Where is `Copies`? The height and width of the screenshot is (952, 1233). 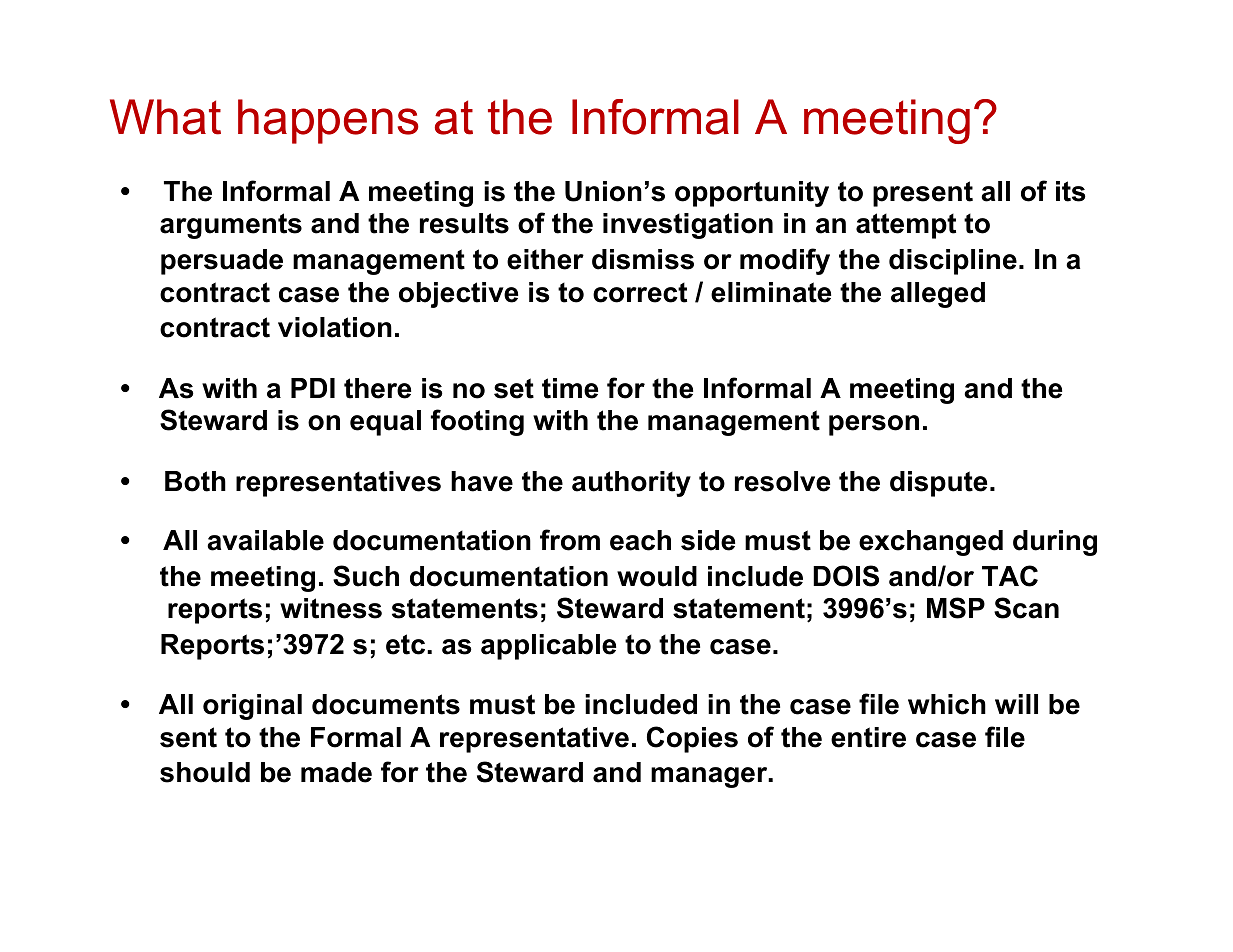
Copies is located at coordinates (692, 739).
